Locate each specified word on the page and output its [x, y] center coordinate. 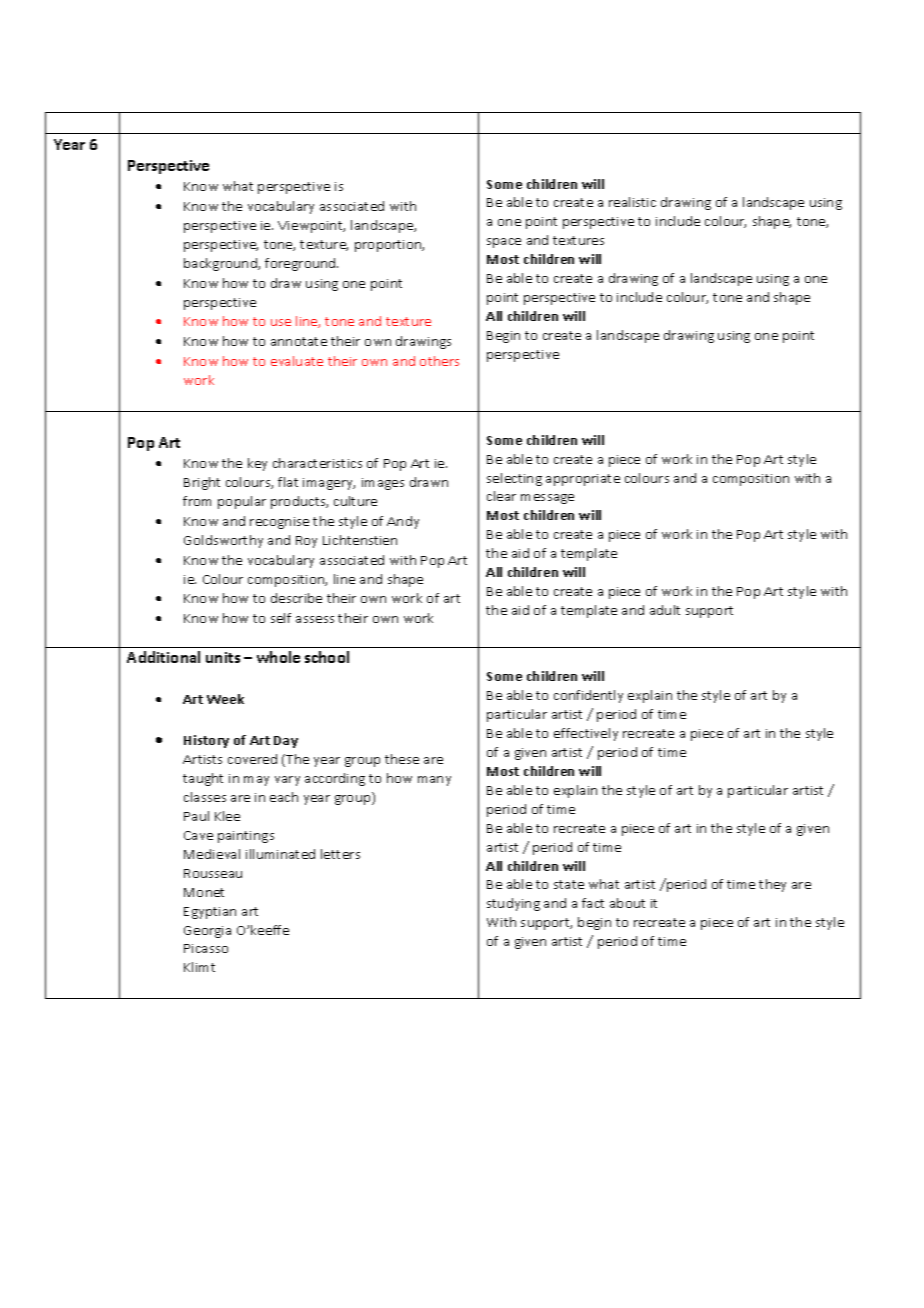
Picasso [206, 948]
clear [501, 496]
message [547, 499]
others [439, 361]
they [772, 885]
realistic [632, 202]
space [504, 243]
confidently [588, 696]
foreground [301, 264]
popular [242, 502]
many [434, 781]
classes [205, 797]
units [223, 657]
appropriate [583, 480]
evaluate [297, 361]
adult [665, 610]
